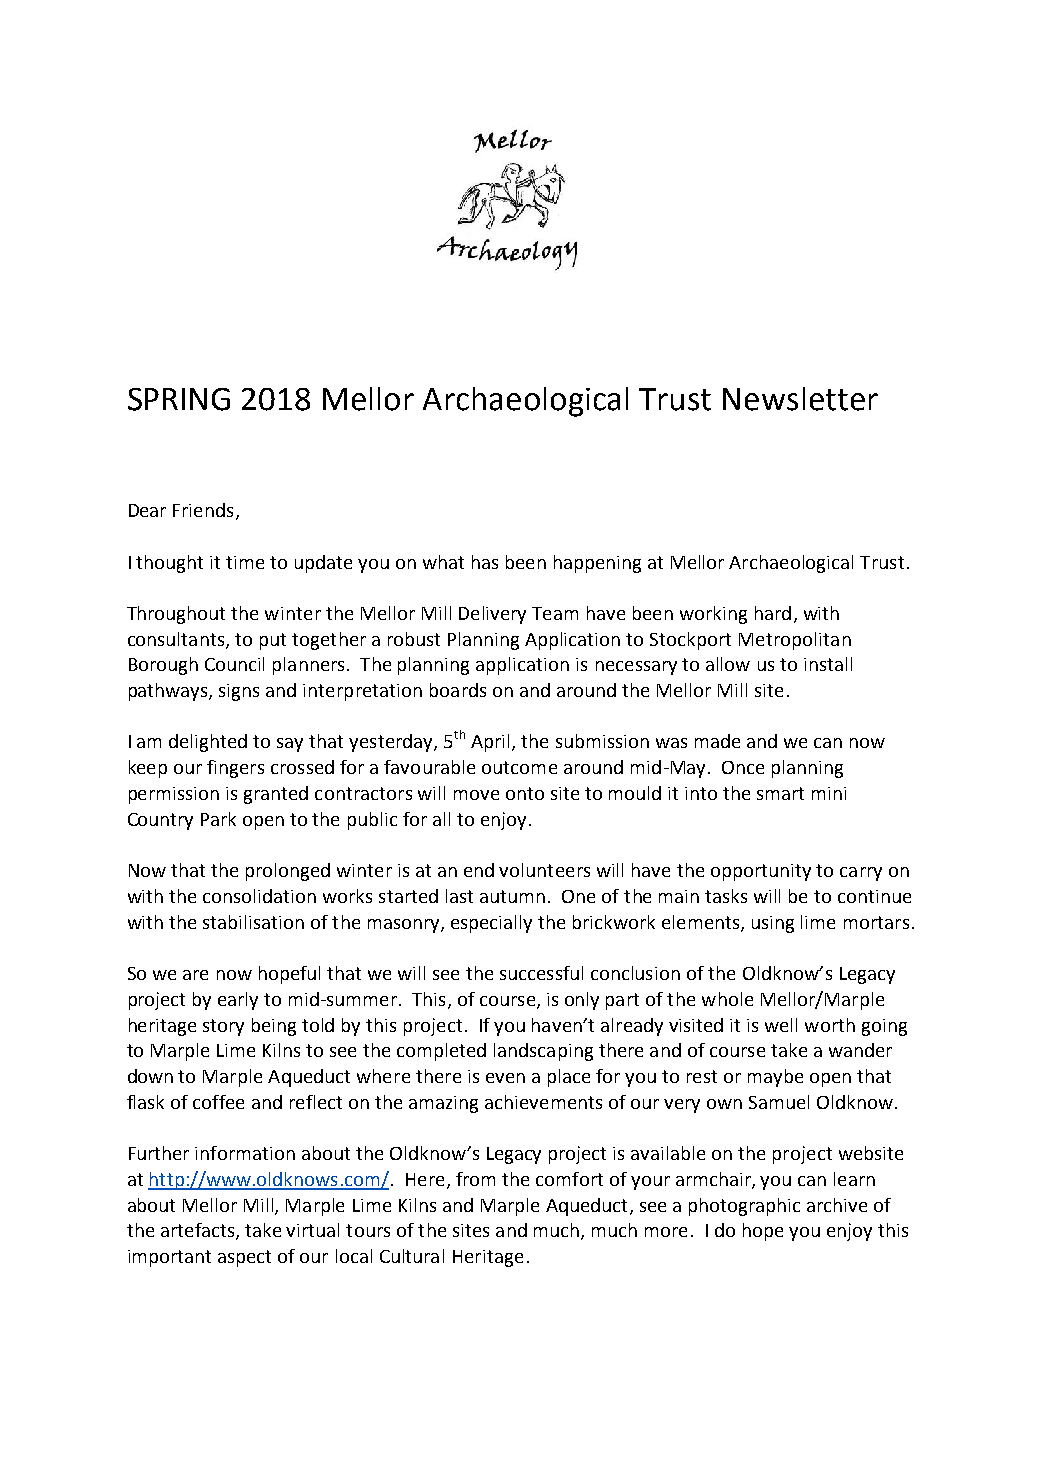 Image resolution: width=1045 pixels, height=1478 pixels. Describe the element at coordinates (179, 399) in the image. I see `SPRING` at that location.
